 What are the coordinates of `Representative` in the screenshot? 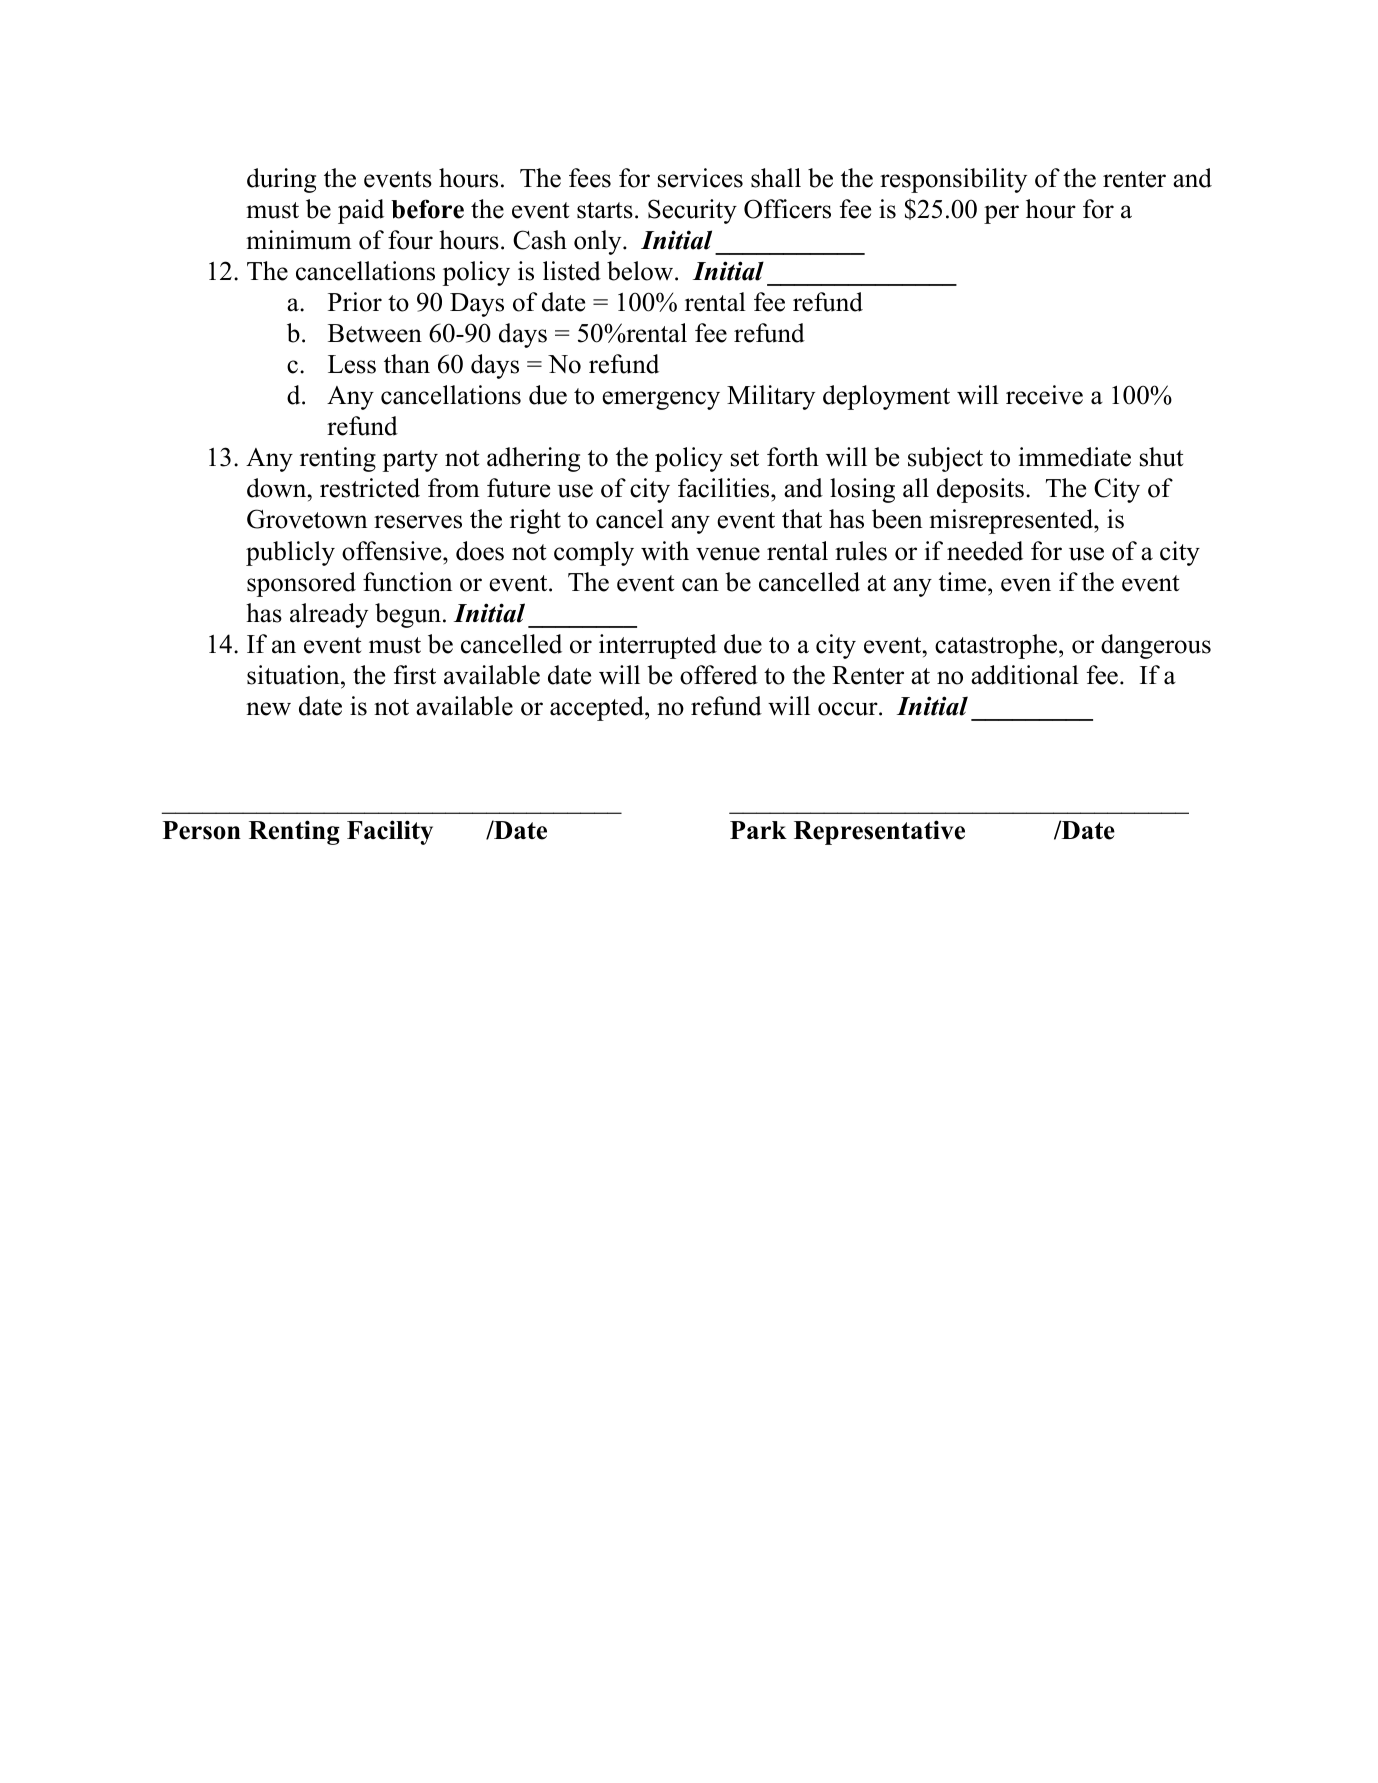 It's located at (879, 832).
